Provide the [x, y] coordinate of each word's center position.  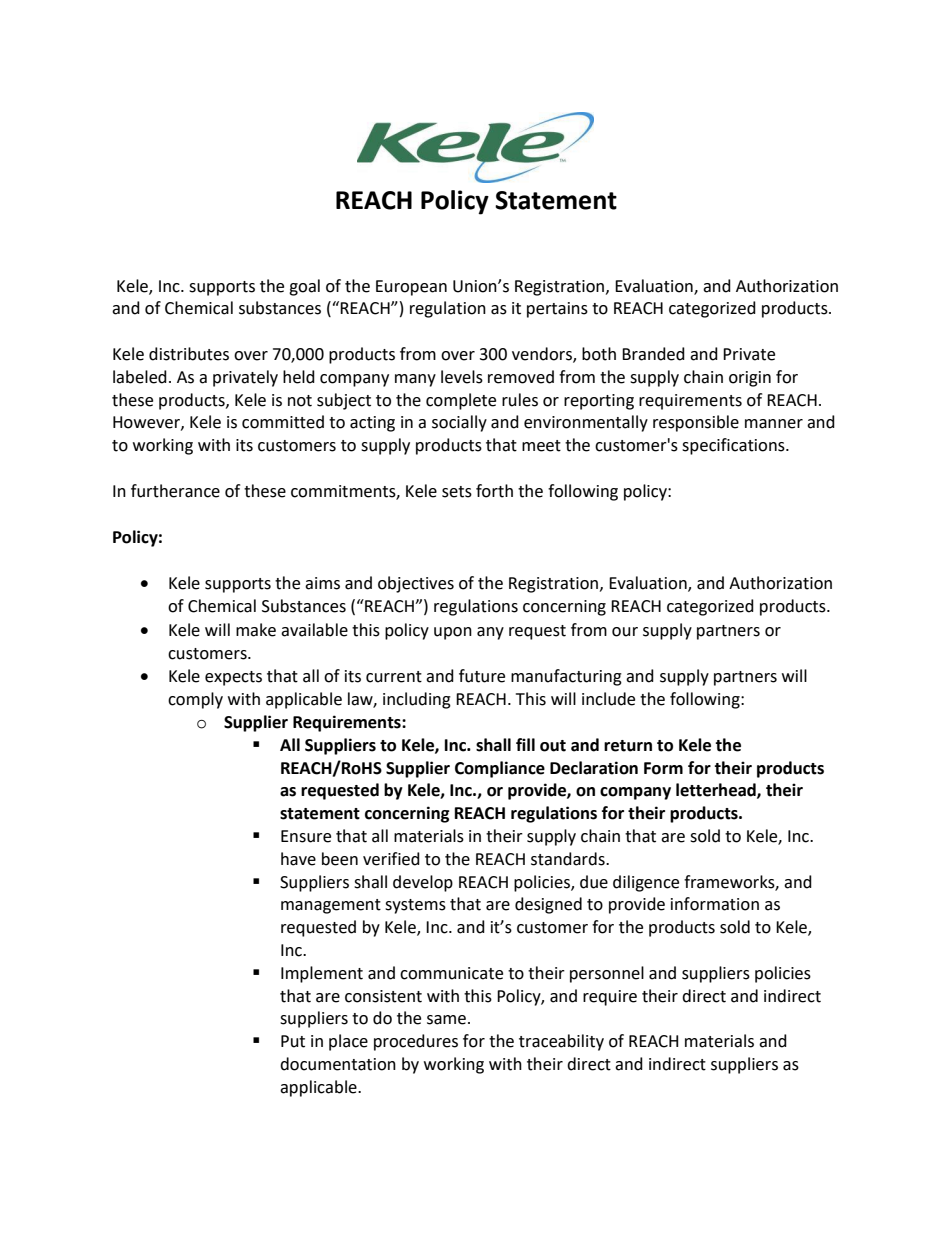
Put [293, 1041]
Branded [653, 354]
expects [233, 678]
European [411, 288]
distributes [189, 354]
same [446, 1020]
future [482, 676]
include [608, 699]
